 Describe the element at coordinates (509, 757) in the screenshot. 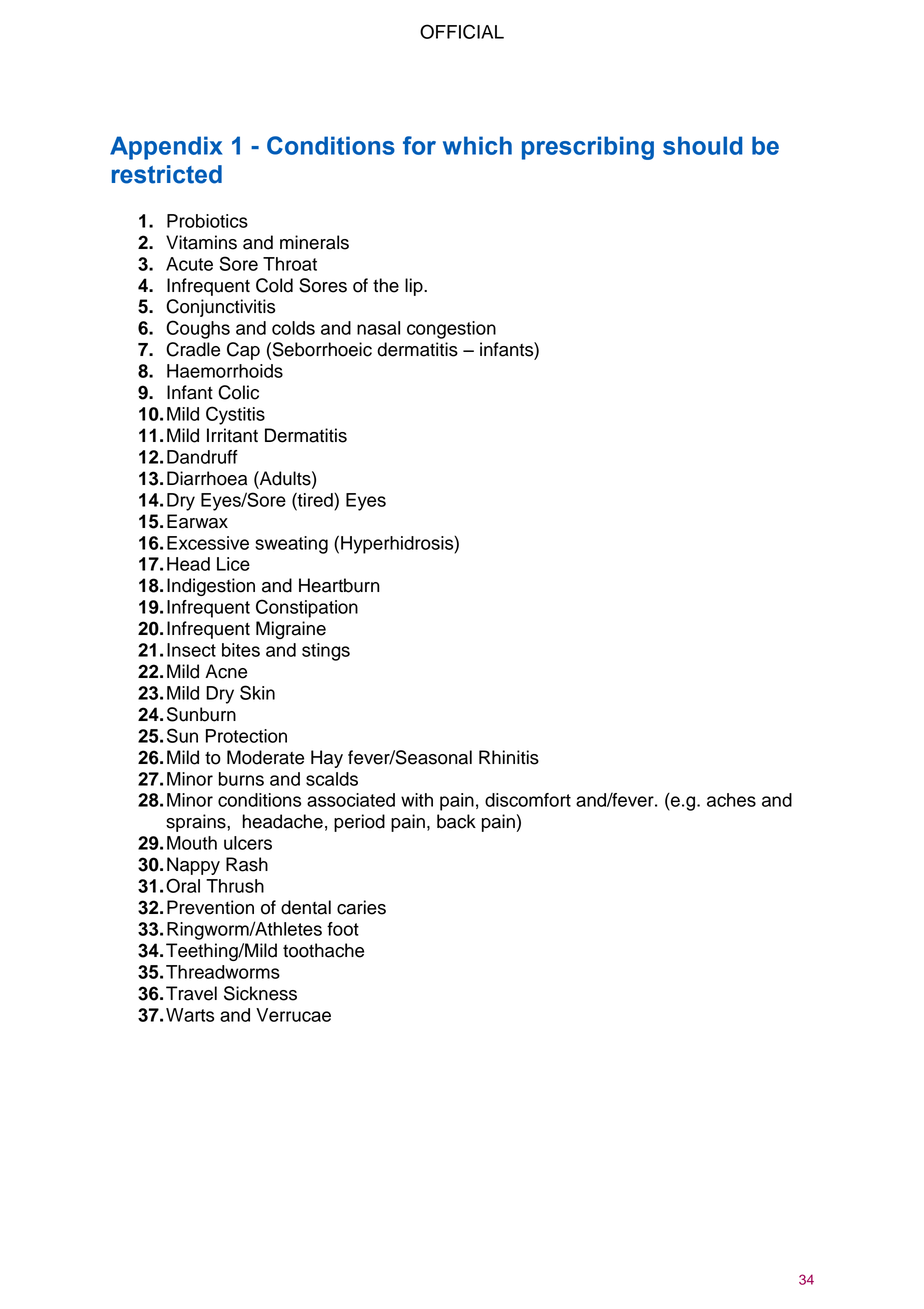

I see `Rhinitis` at that location.
